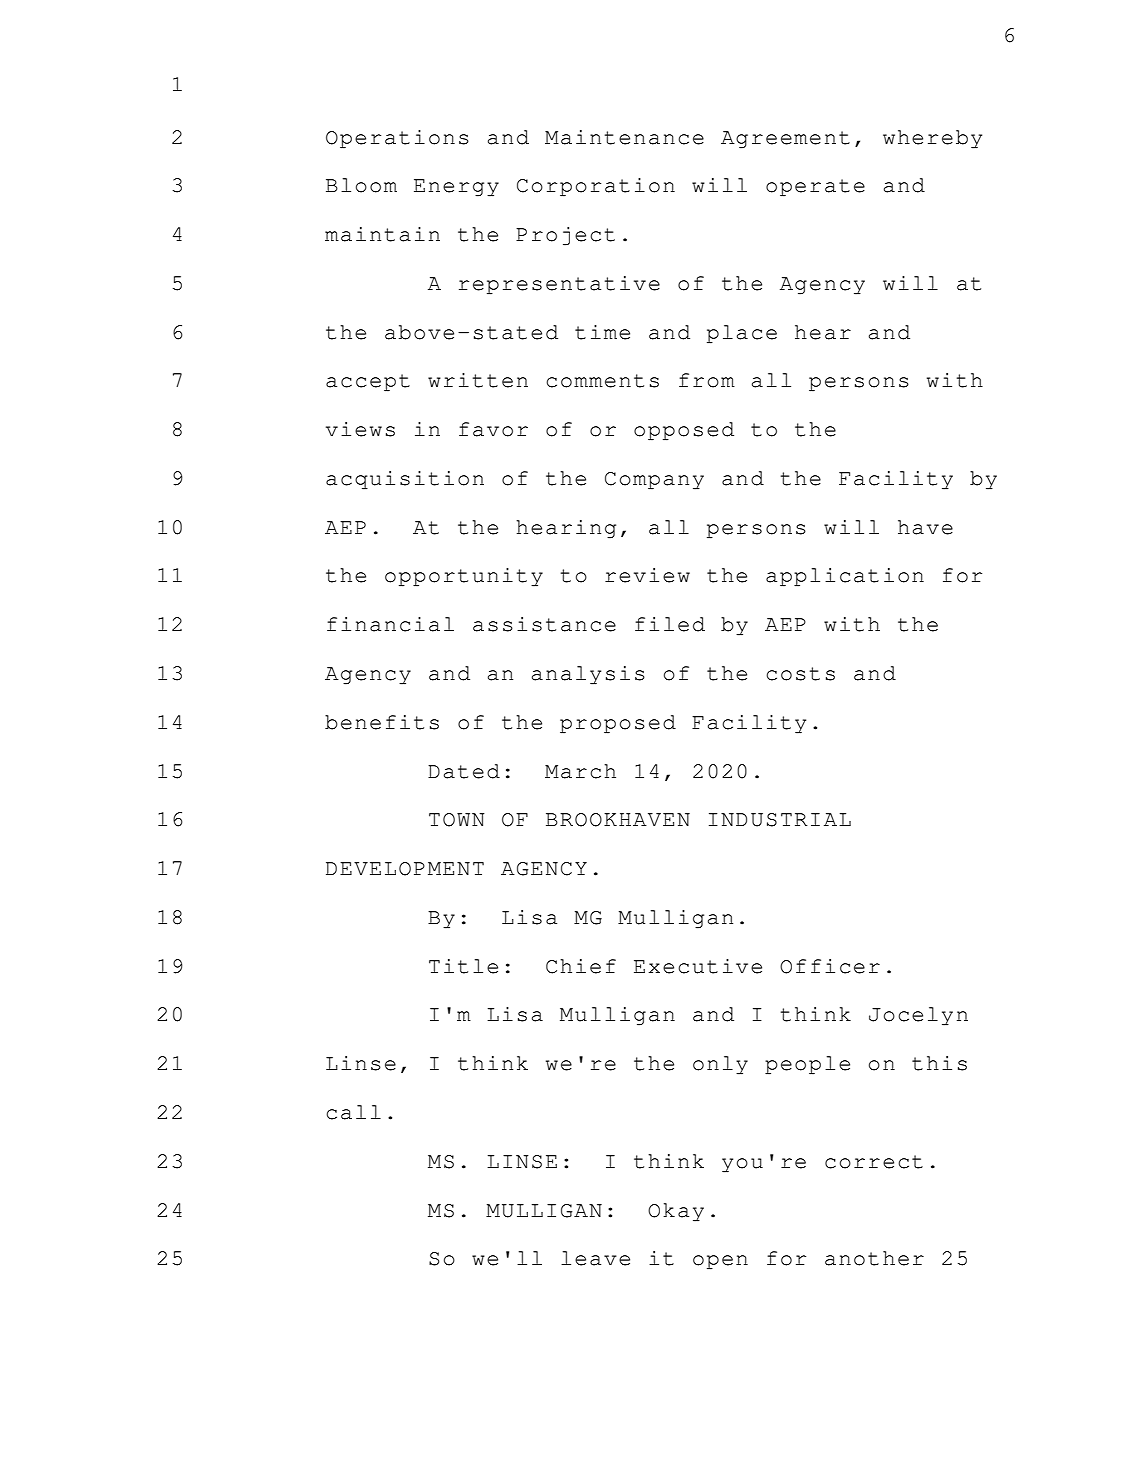 Image resolution: width=1129 pixels, height=1461 pixels. What do you see at coordinates (353, 1112) in the screenshot?
I see `call` at bounding box center [353, 1112].
